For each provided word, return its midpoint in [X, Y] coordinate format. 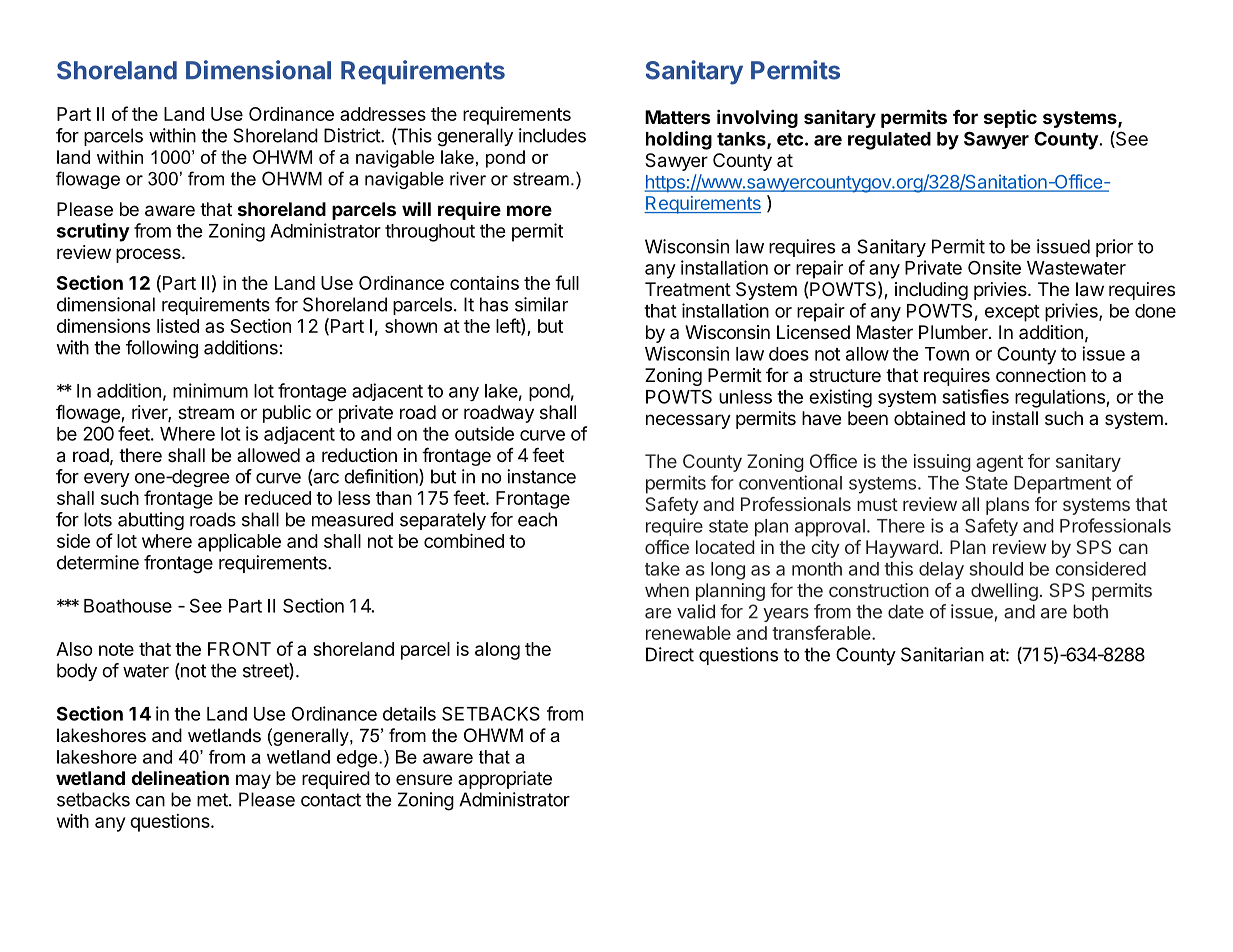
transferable [822, 632]
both [1090, 611]
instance [541, 476]
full [567, 282]
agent [999, 463]
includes [552, 135]
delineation [180, 777]
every [107, 480]
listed [178, 326]
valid [696, 611]
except [1012, 313]
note [116, 649]
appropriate [505, 780]
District [353, 135]
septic [1010, 119]
